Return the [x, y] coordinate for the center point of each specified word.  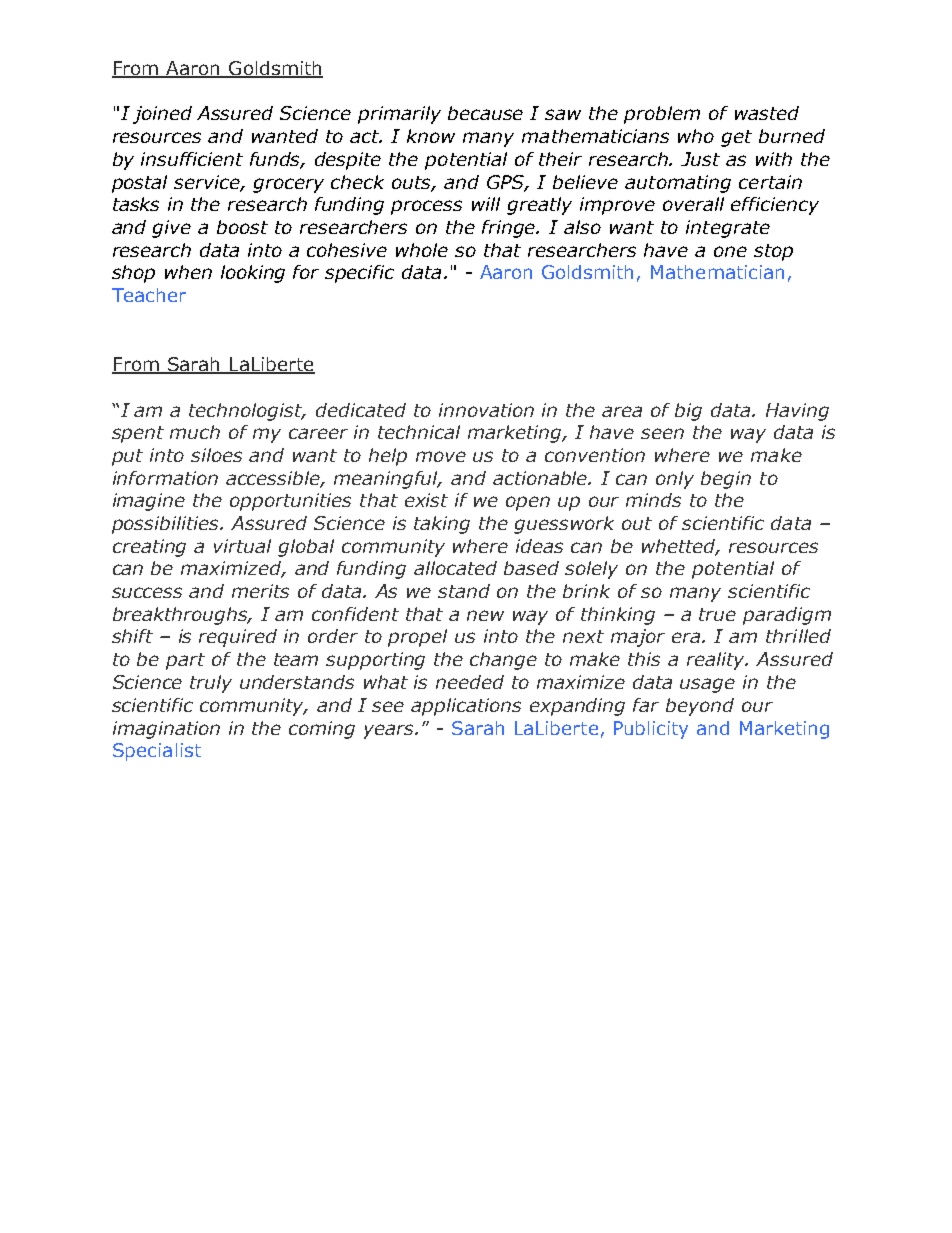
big [688, 412]
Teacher [149, 295]
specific [359, 274]
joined [162, 115]
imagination [166, 730]
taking [442, 525]
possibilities [167, 525]
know [431, 136]
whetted [680, 547]
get [736, 138]
